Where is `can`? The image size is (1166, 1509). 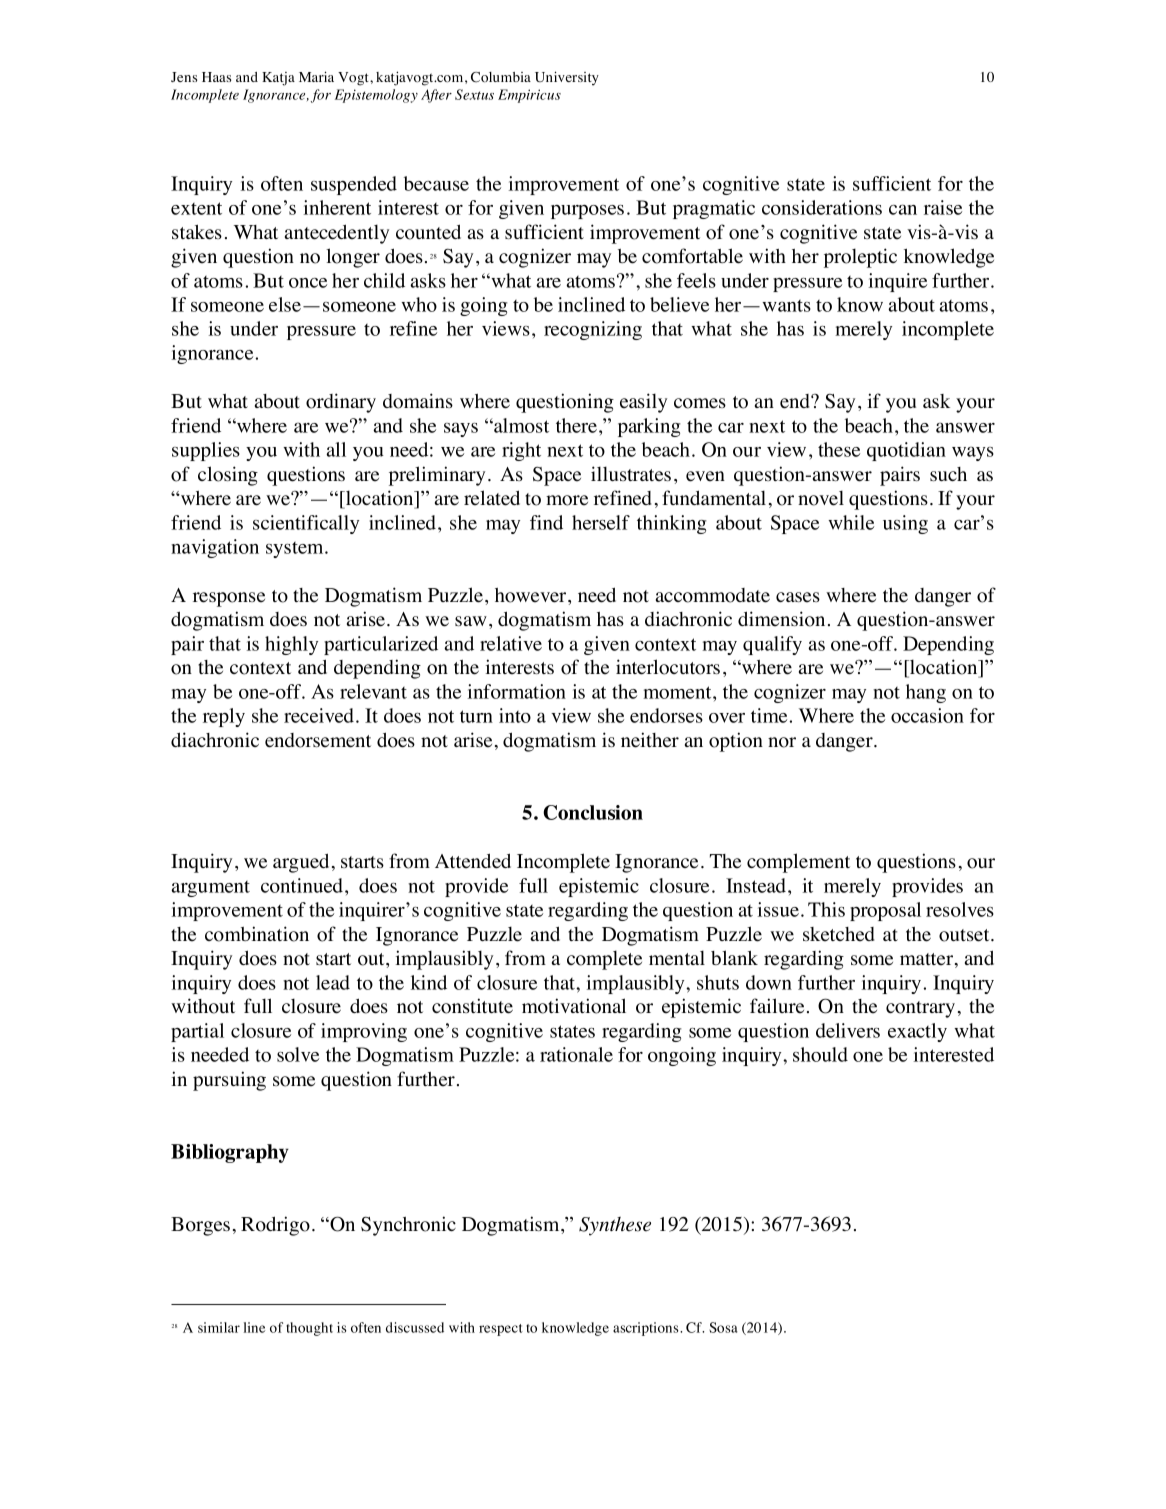 can is located at coordinates (903, 209).
